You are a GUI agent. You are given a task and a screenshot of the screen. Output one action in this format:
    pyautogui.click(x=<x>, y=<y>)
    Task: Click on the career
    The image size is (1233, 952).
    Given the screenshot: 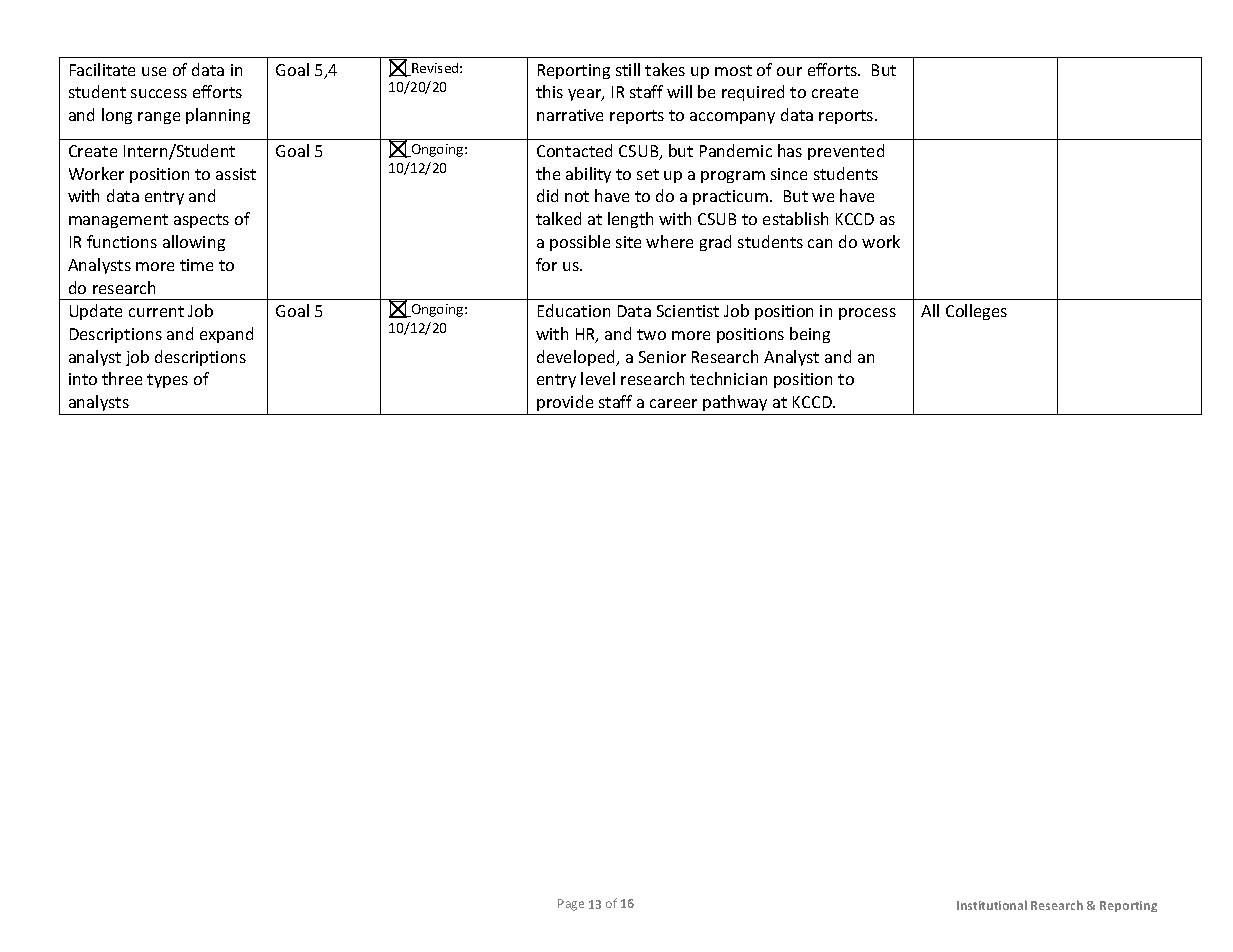 What is the action you would take?
    pyautogui.click(x=673, y=403)
